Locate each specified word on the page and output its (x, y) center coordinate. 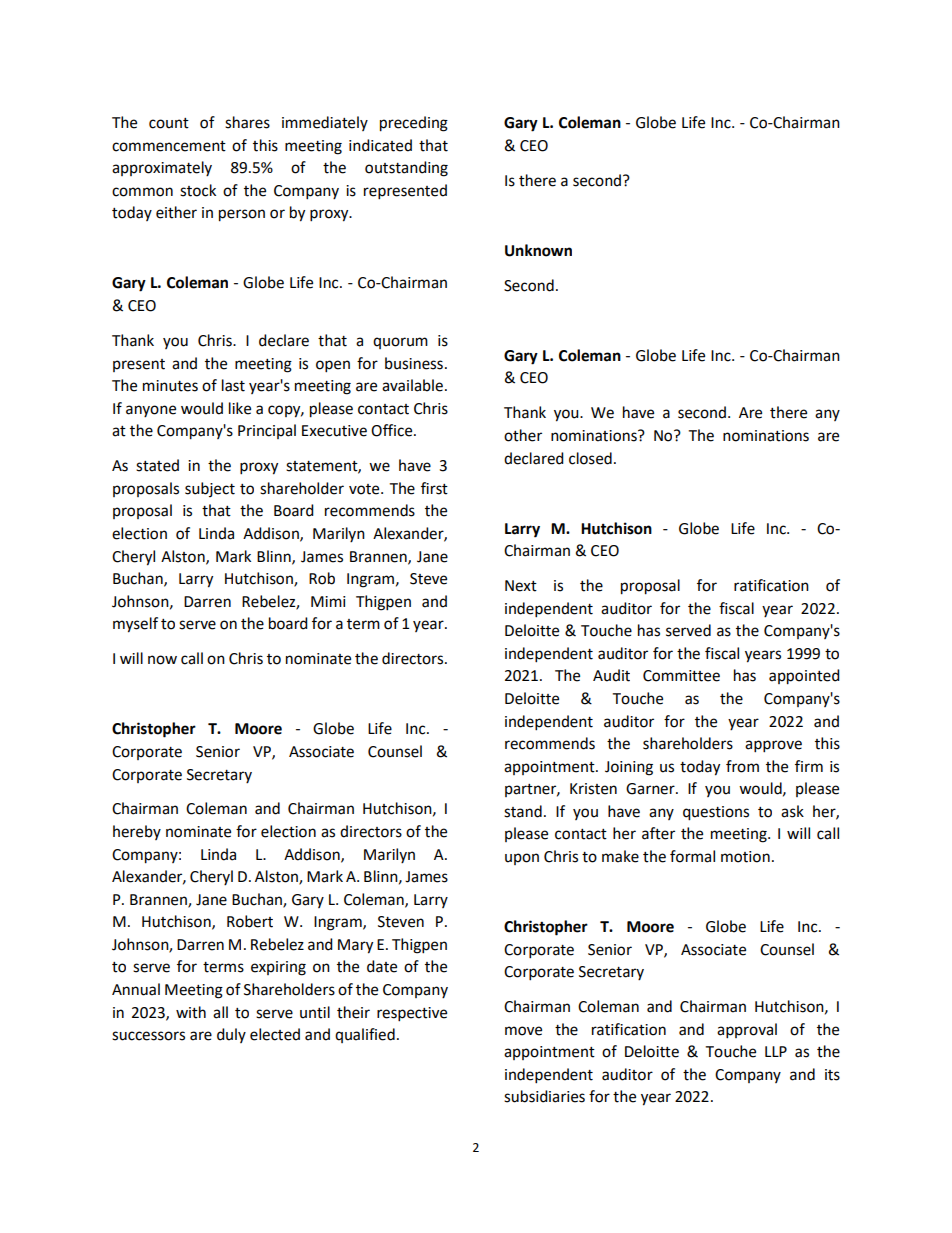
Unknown (538, 250)
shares (247, 122)
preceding (414, 124)
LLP (776, 1051)
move (523, 1031)
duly (231, 1035)
